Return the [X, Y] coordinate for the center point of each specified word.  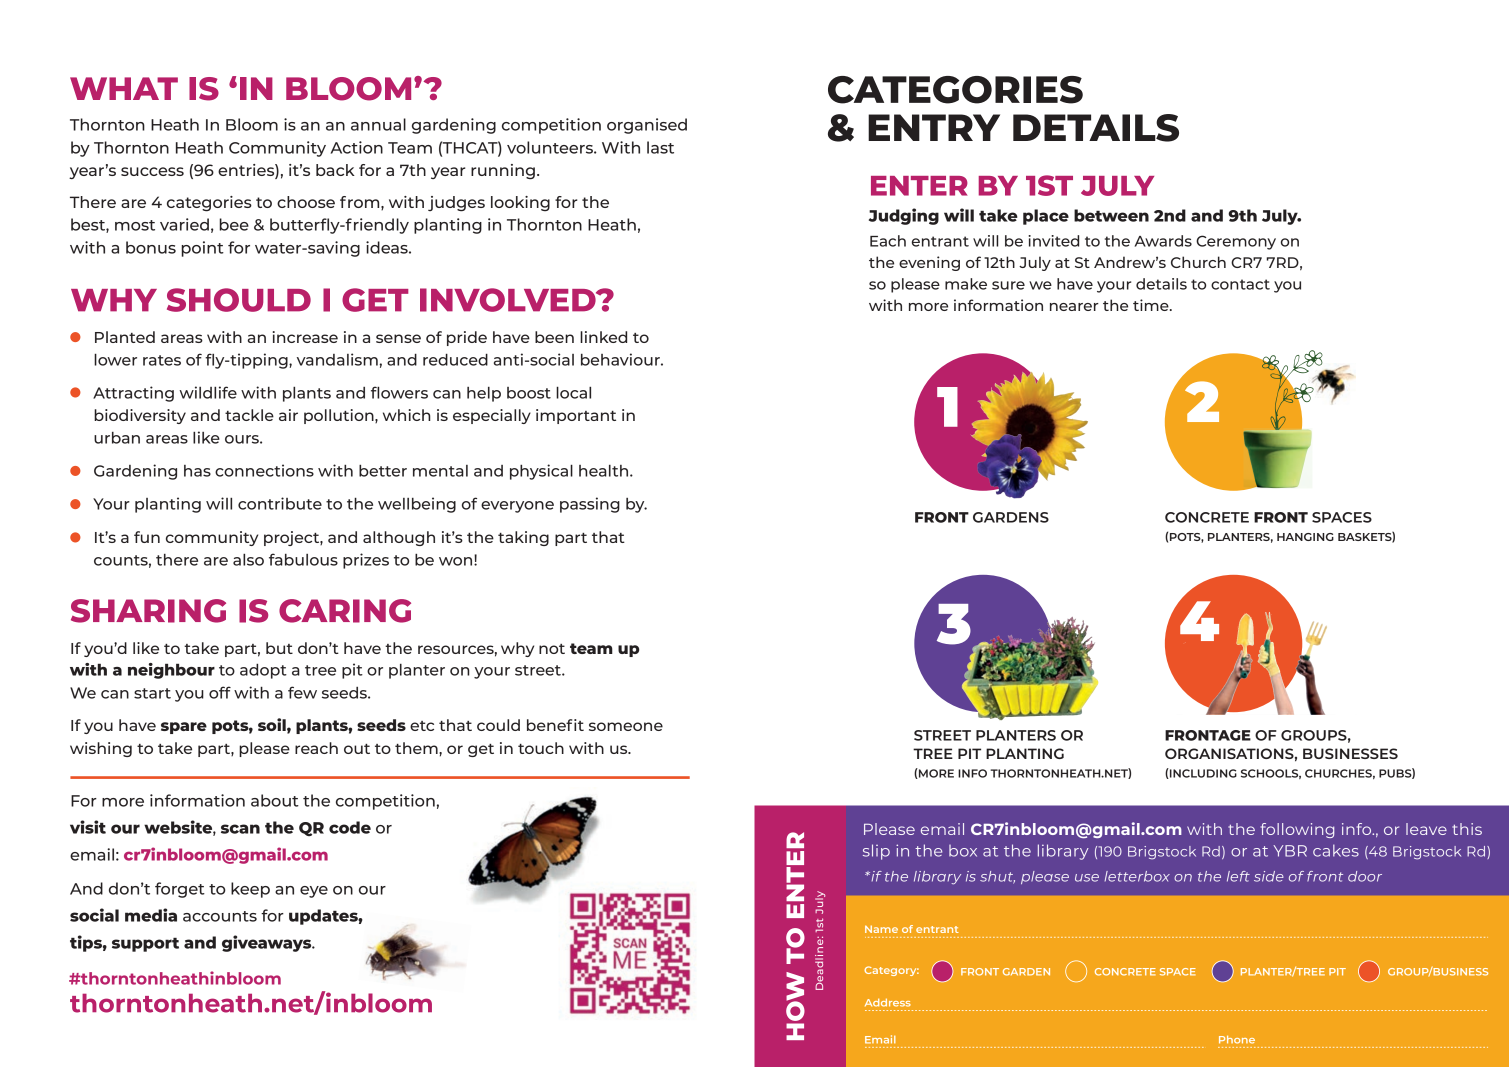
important [576, 416]
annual [378, 124]
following [1297, 830]
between [1111, 215]
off [220, 692]
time [1152, 305]
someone [626, 726]
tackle [249, 415]
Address [888, 1002]
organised [647, 126]
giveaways [268, 943]
